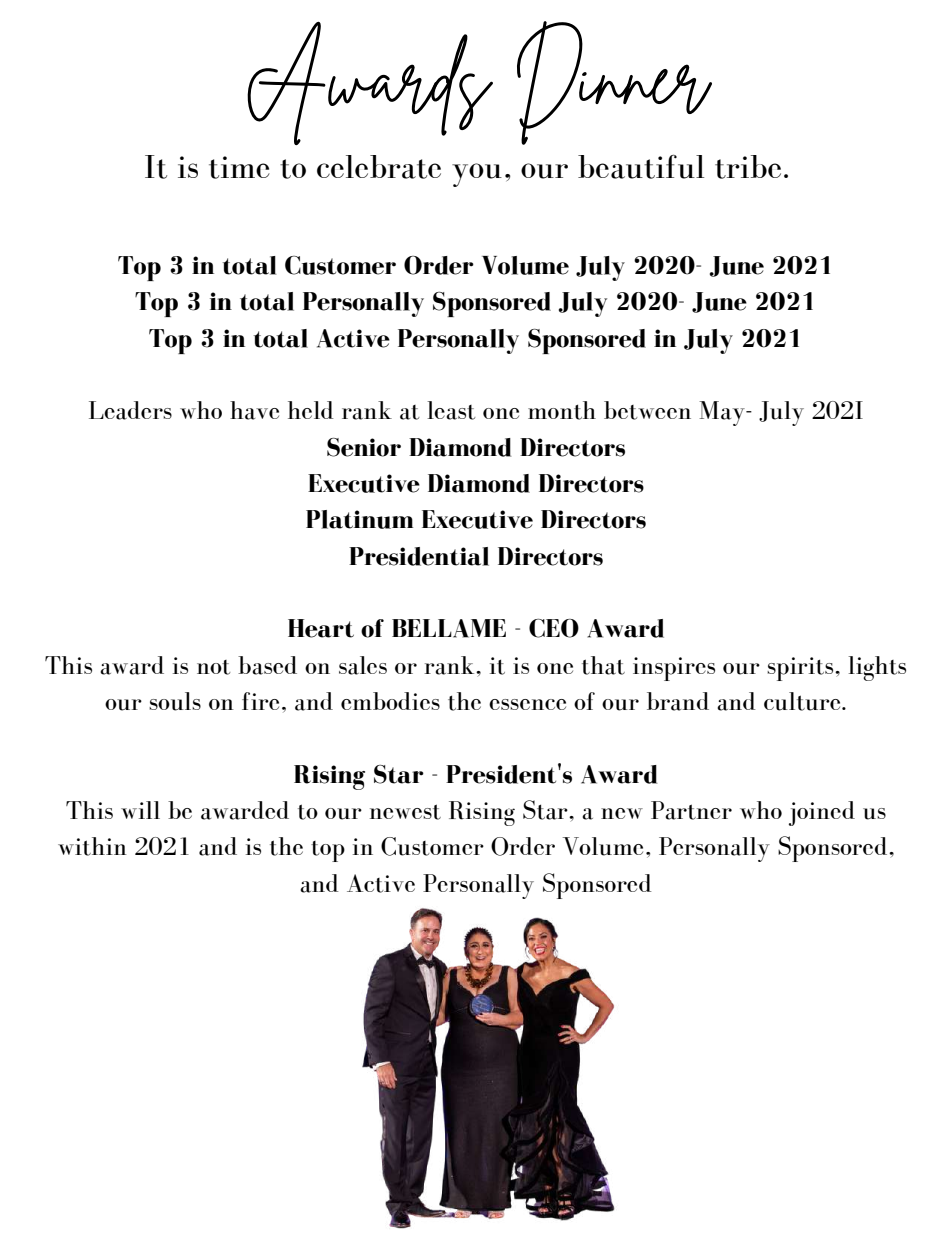  Describe the element at coordinates (405, 812) in the screenshot. I see `newest` at that location.
